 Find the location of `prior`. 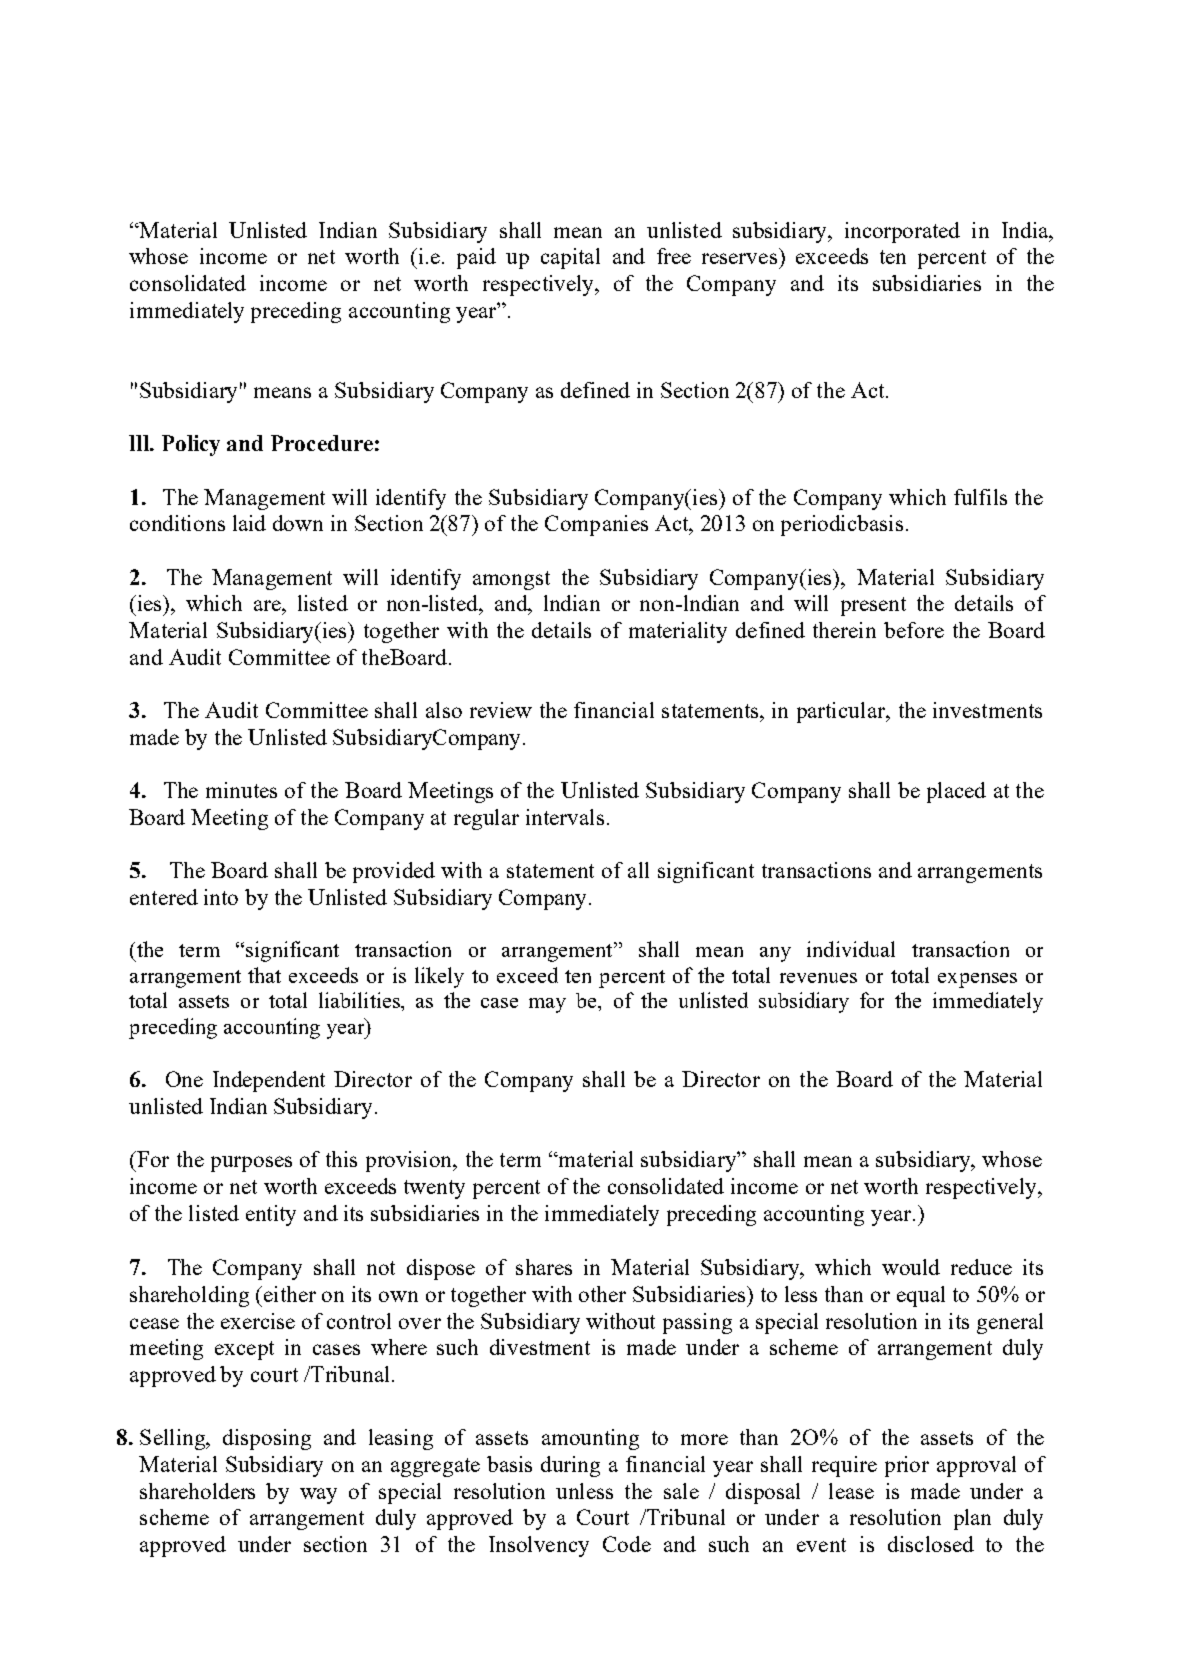

prior is located at coordinates (907, 1466).
